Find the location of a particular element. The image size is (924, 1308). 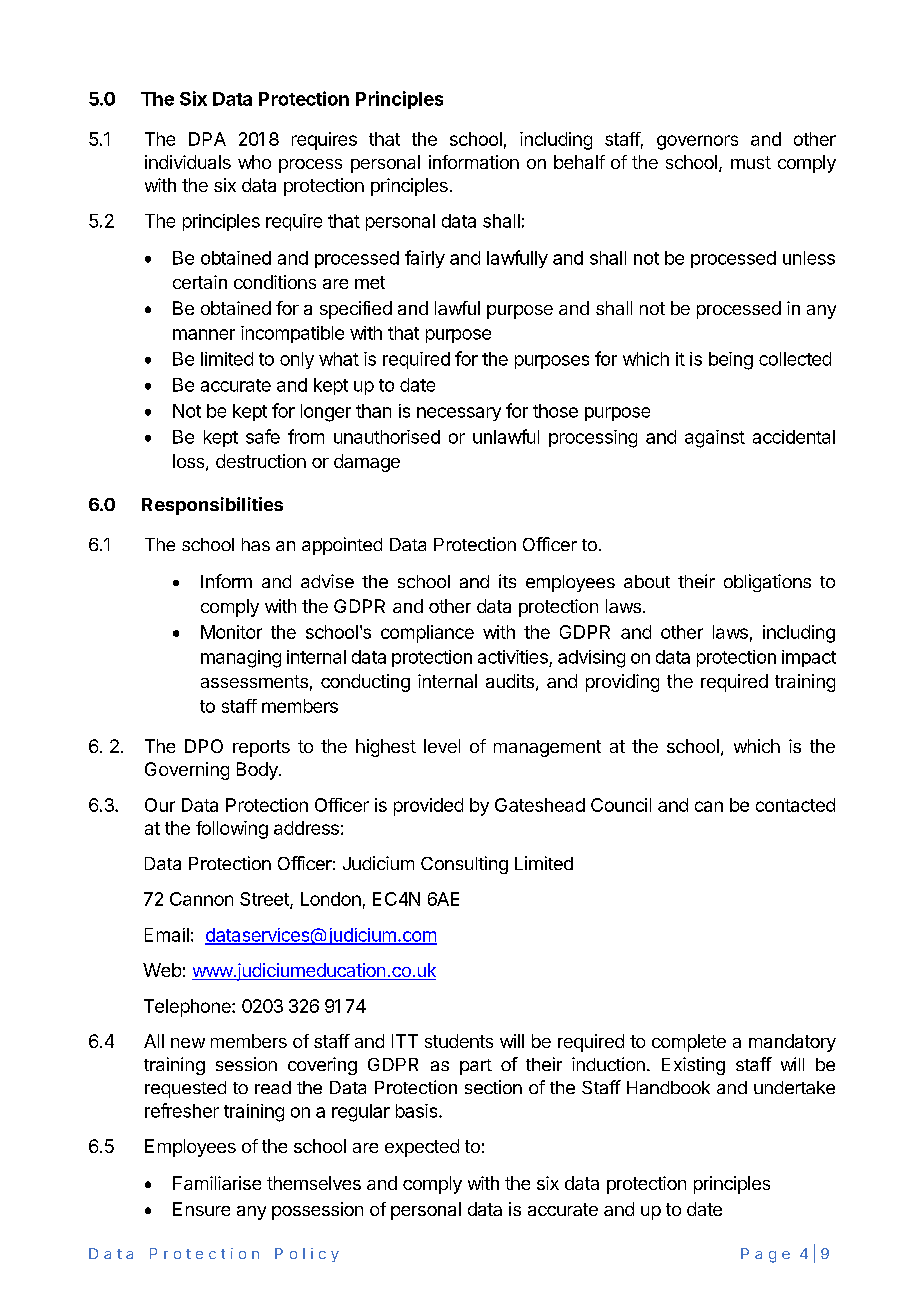

audits is located at coordinates (510, 681).
